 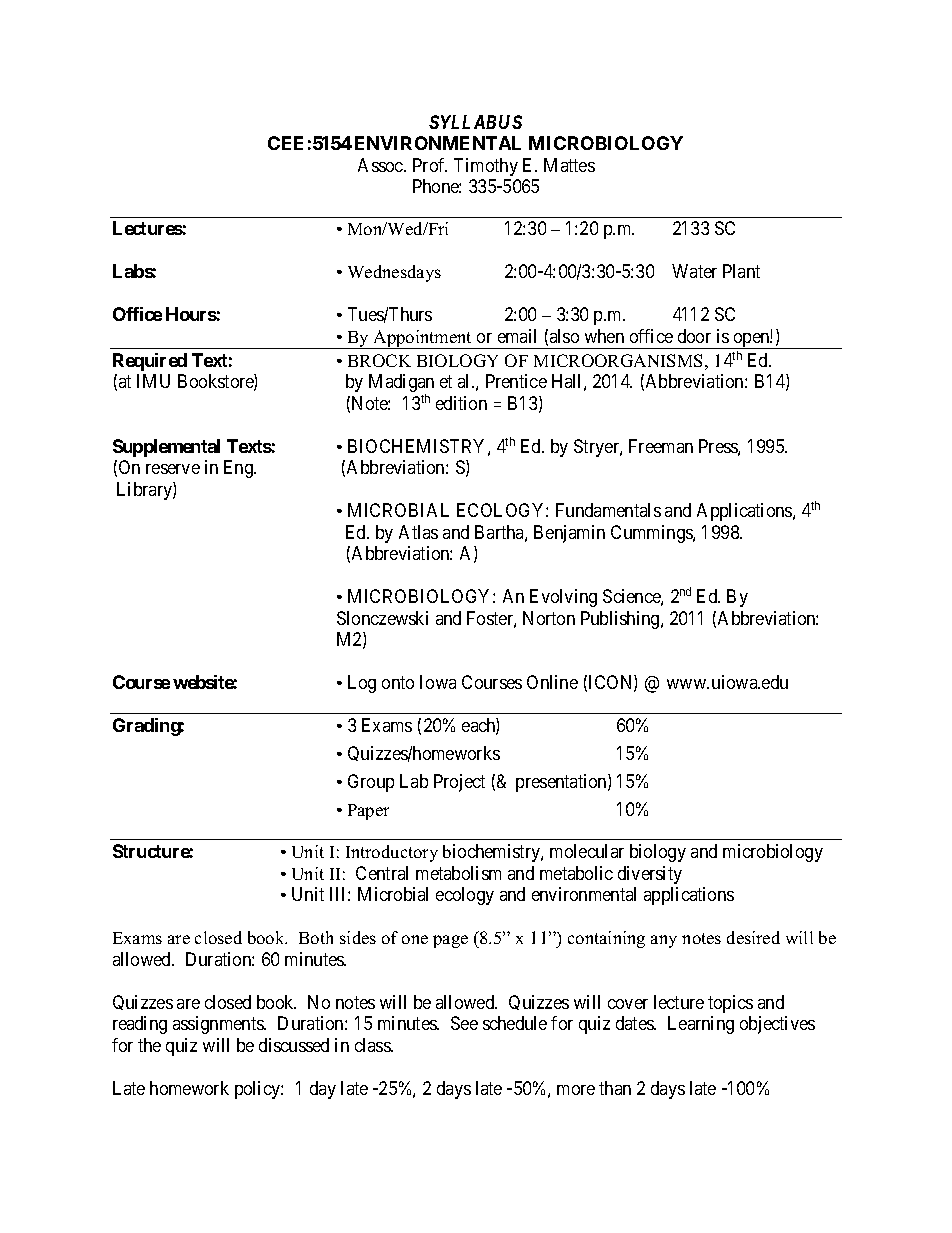 What do you see at coordinates (621, 620) in the screenshot?
I see `Publishing` at bounding box center [621, 620].
